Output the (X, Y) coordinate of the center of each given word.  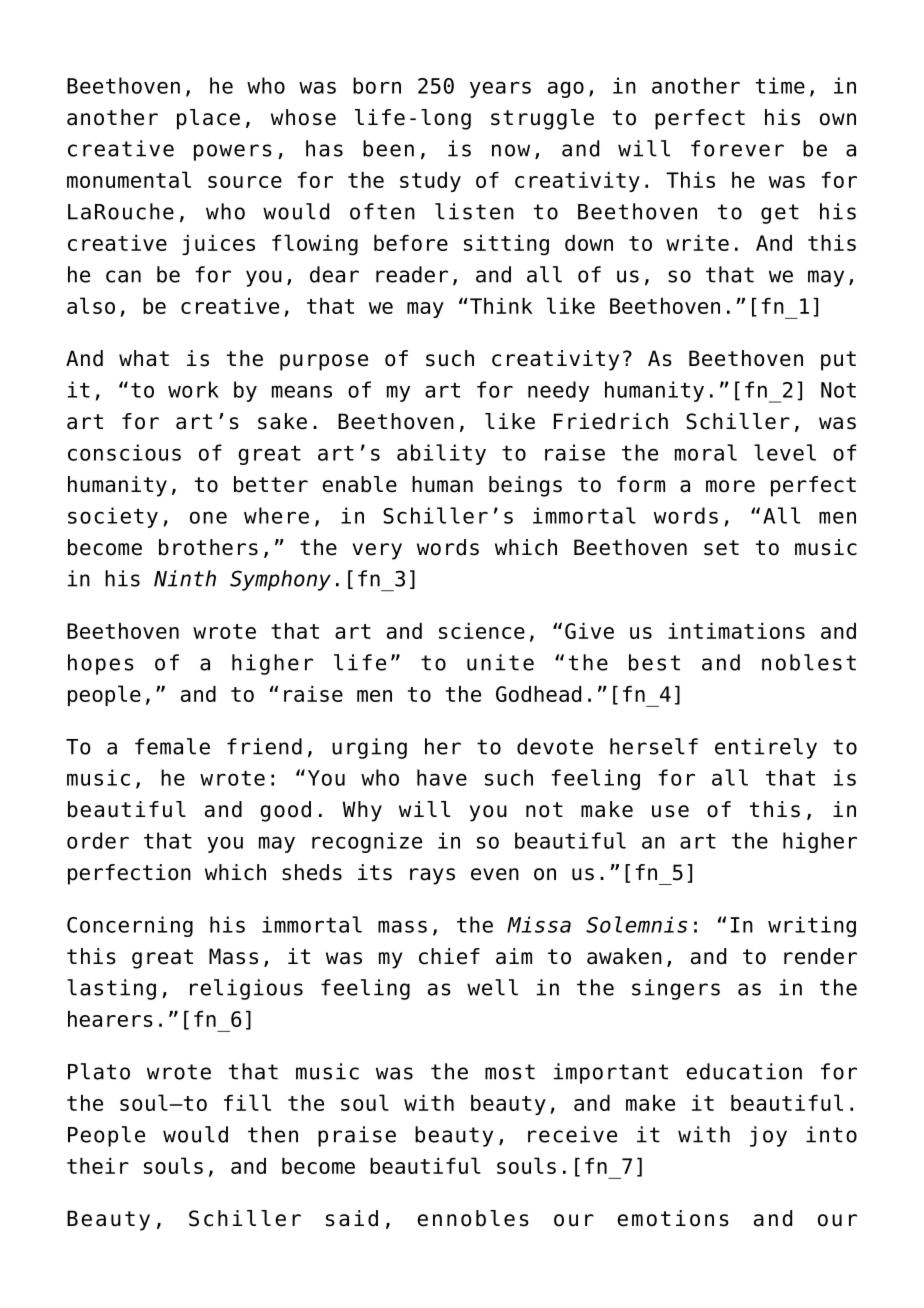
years (500, 89)
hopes (101, 664)
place (208, 119)
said (352, 1218)
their (98, 1166)
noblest (809, 662)
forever (737, 148)
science (482, 631)
